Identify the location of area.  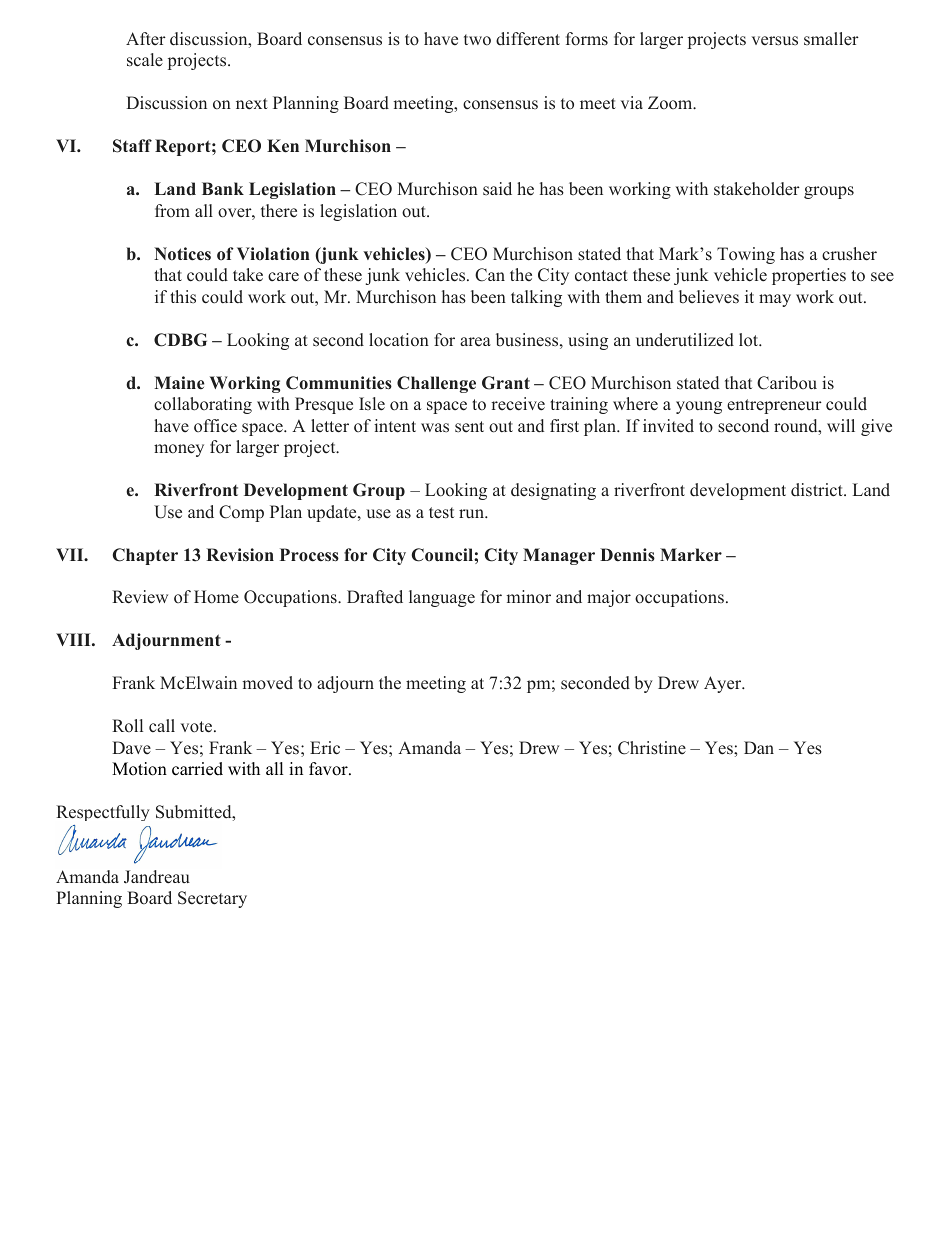
(475, 342).
